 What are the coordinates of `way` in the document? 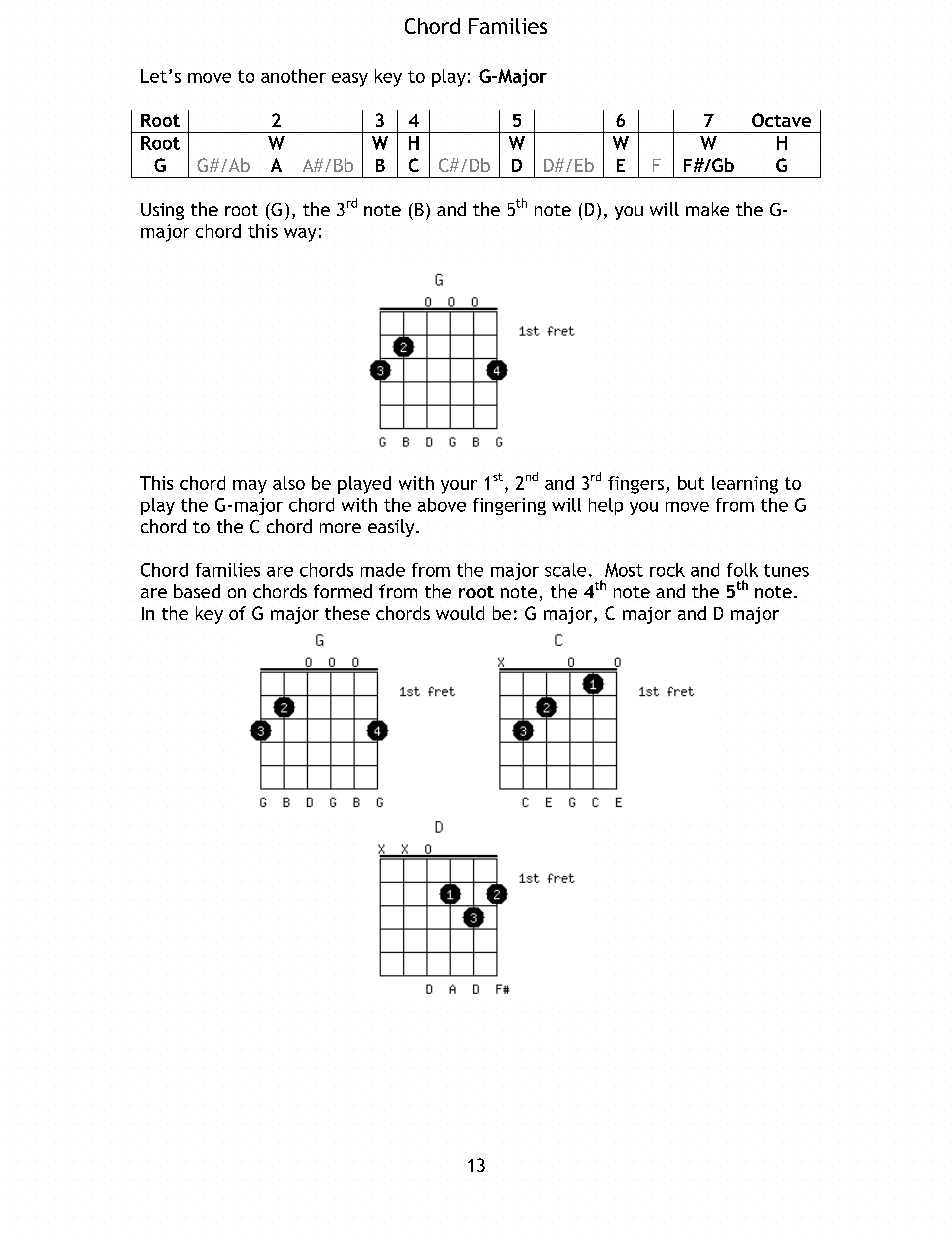 It's located at (300, 235).
